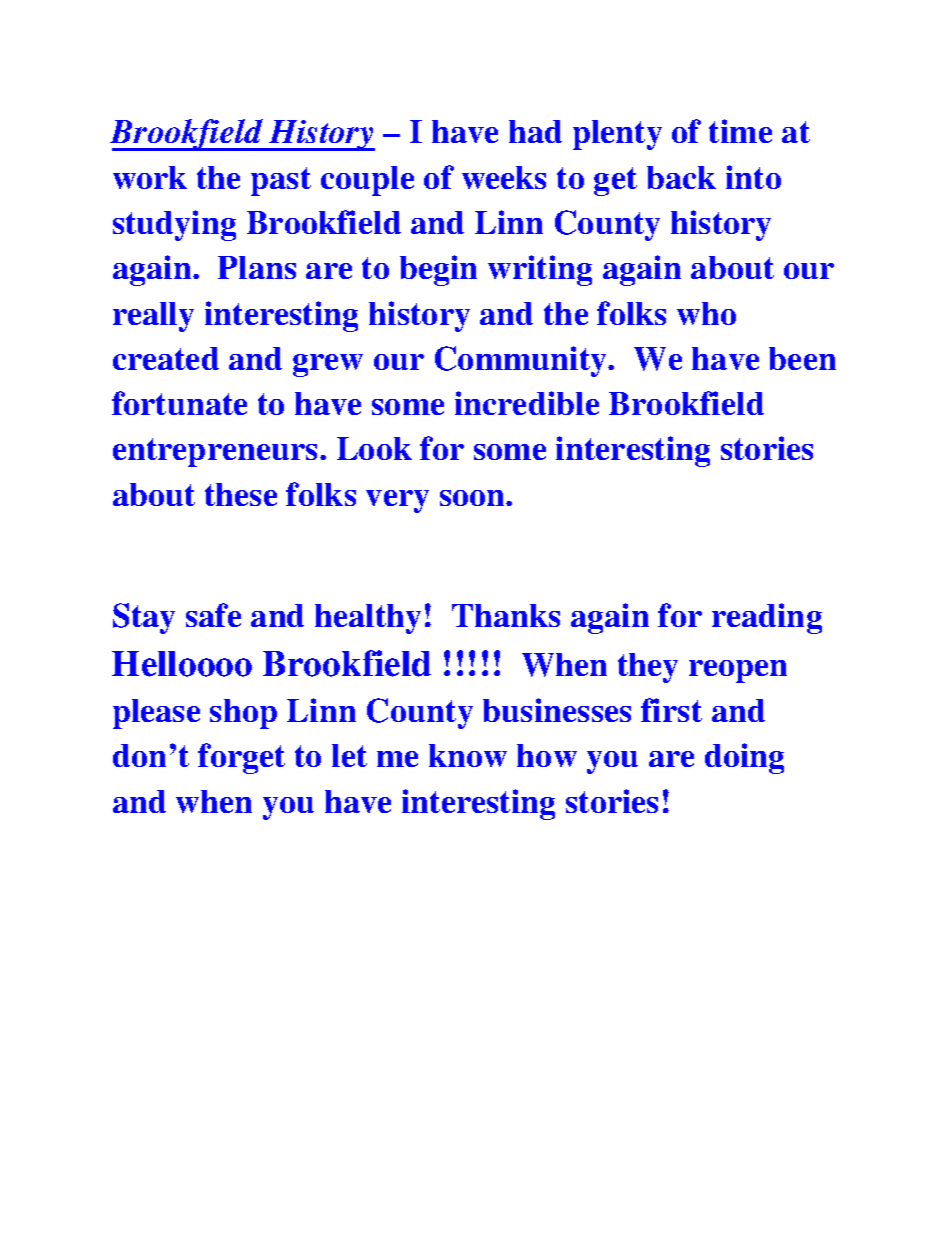 The width and height of the screenshot is (952, 1233). Describe the element at coordinates (504, 177) in the screenshot. I see `weeks` at that location.
